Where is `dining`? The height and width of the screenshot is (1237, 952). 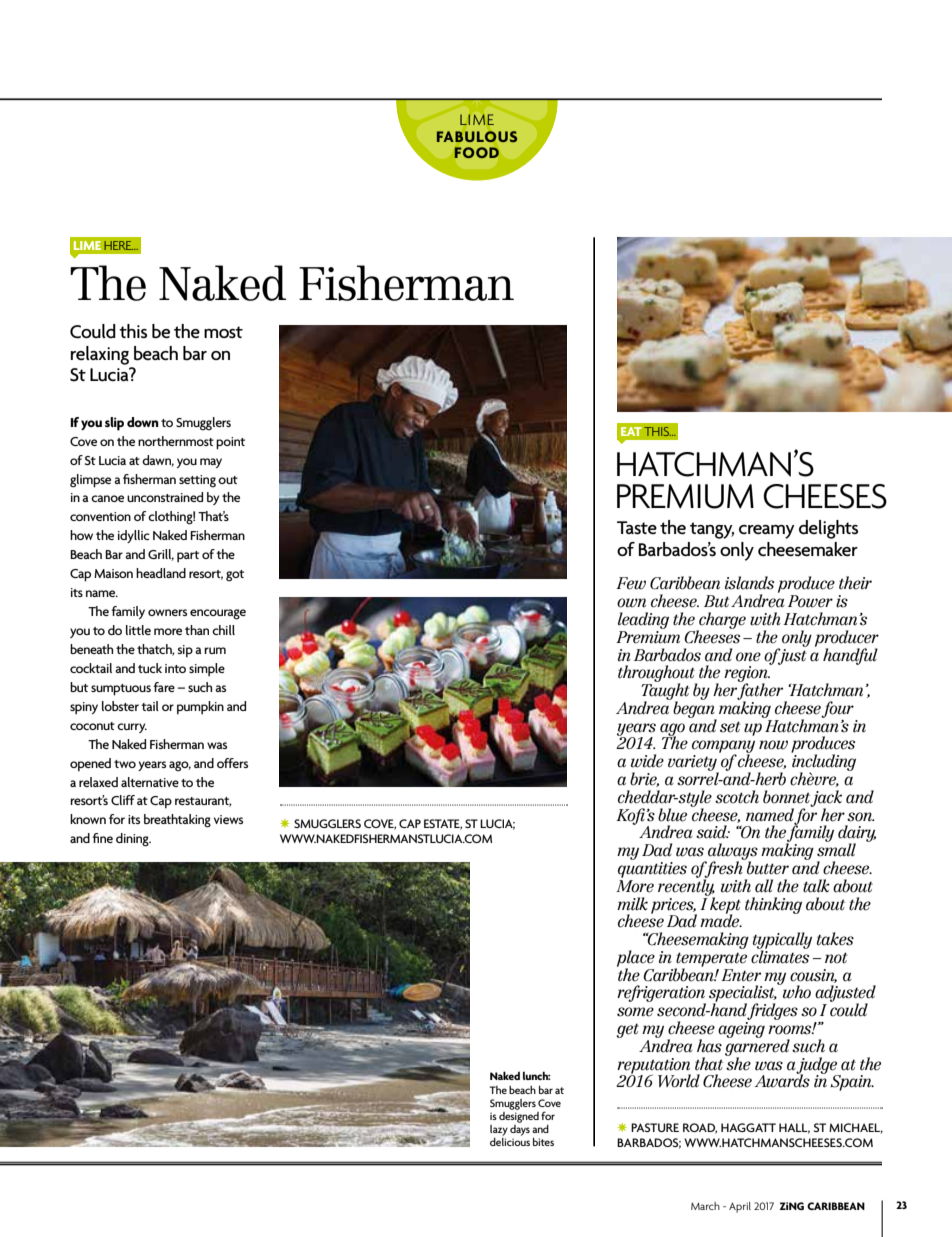
dining is located at coordinates (133, 840).
